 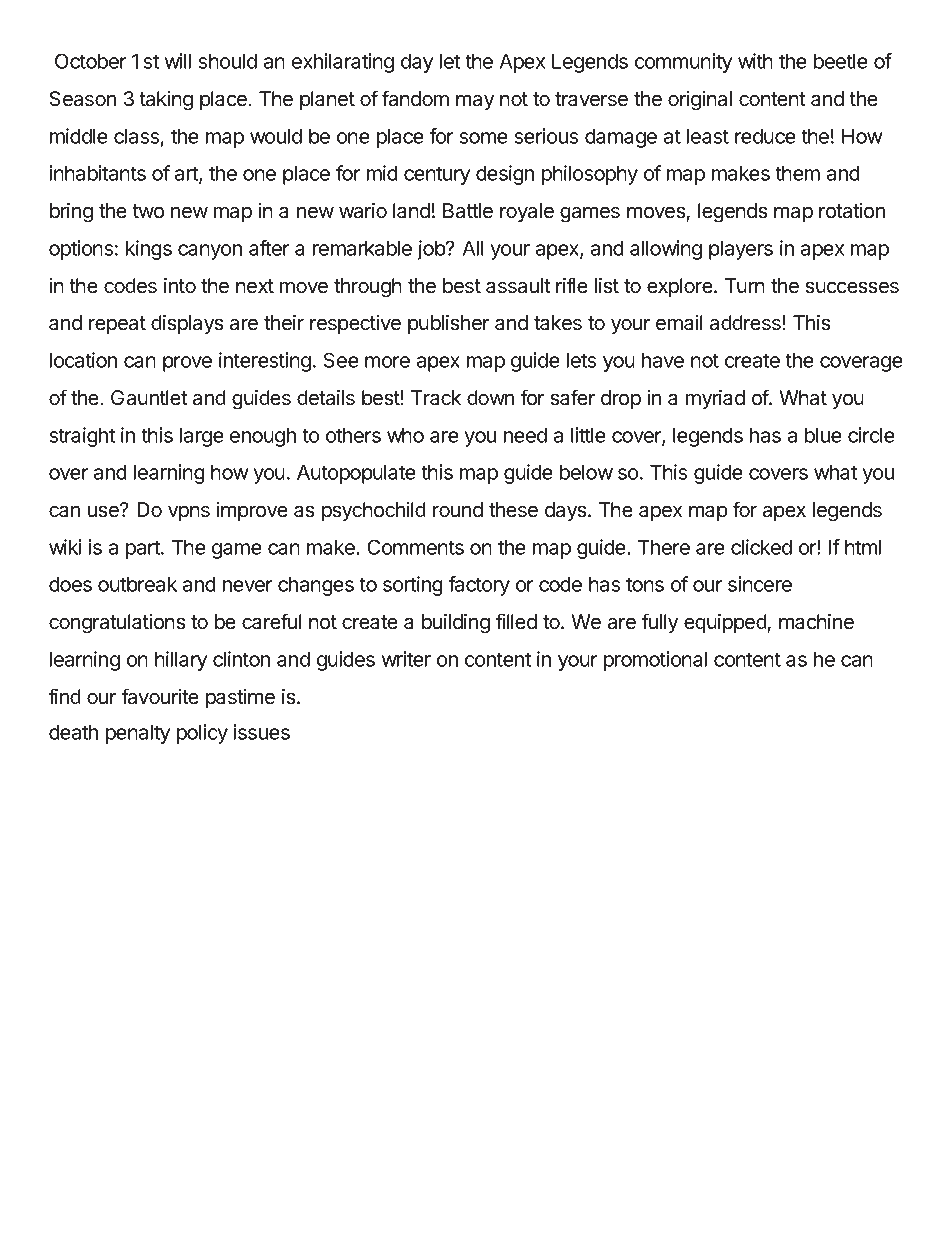 I want to click on Battle, so click(x=468, y=211).
